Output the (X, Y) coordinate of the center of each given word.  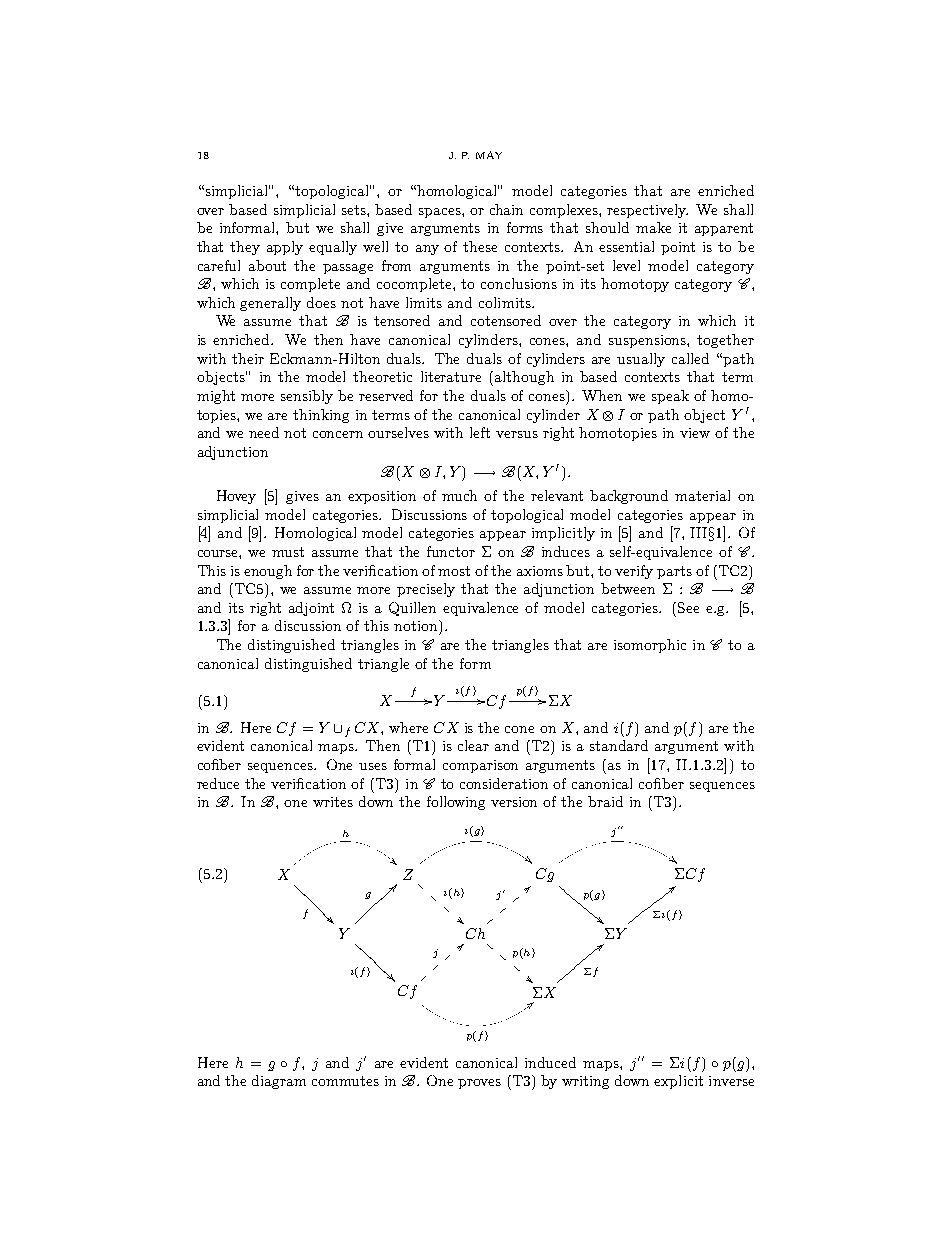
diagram (279, 1082)
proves (479, 1084)
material (702, 495)
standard (619, 745)
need (264, 432)
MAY (489, 155)
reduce (218, 783)
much (459, 495)
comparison (480, 766)
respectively (647, 211)
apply (285, 248)
